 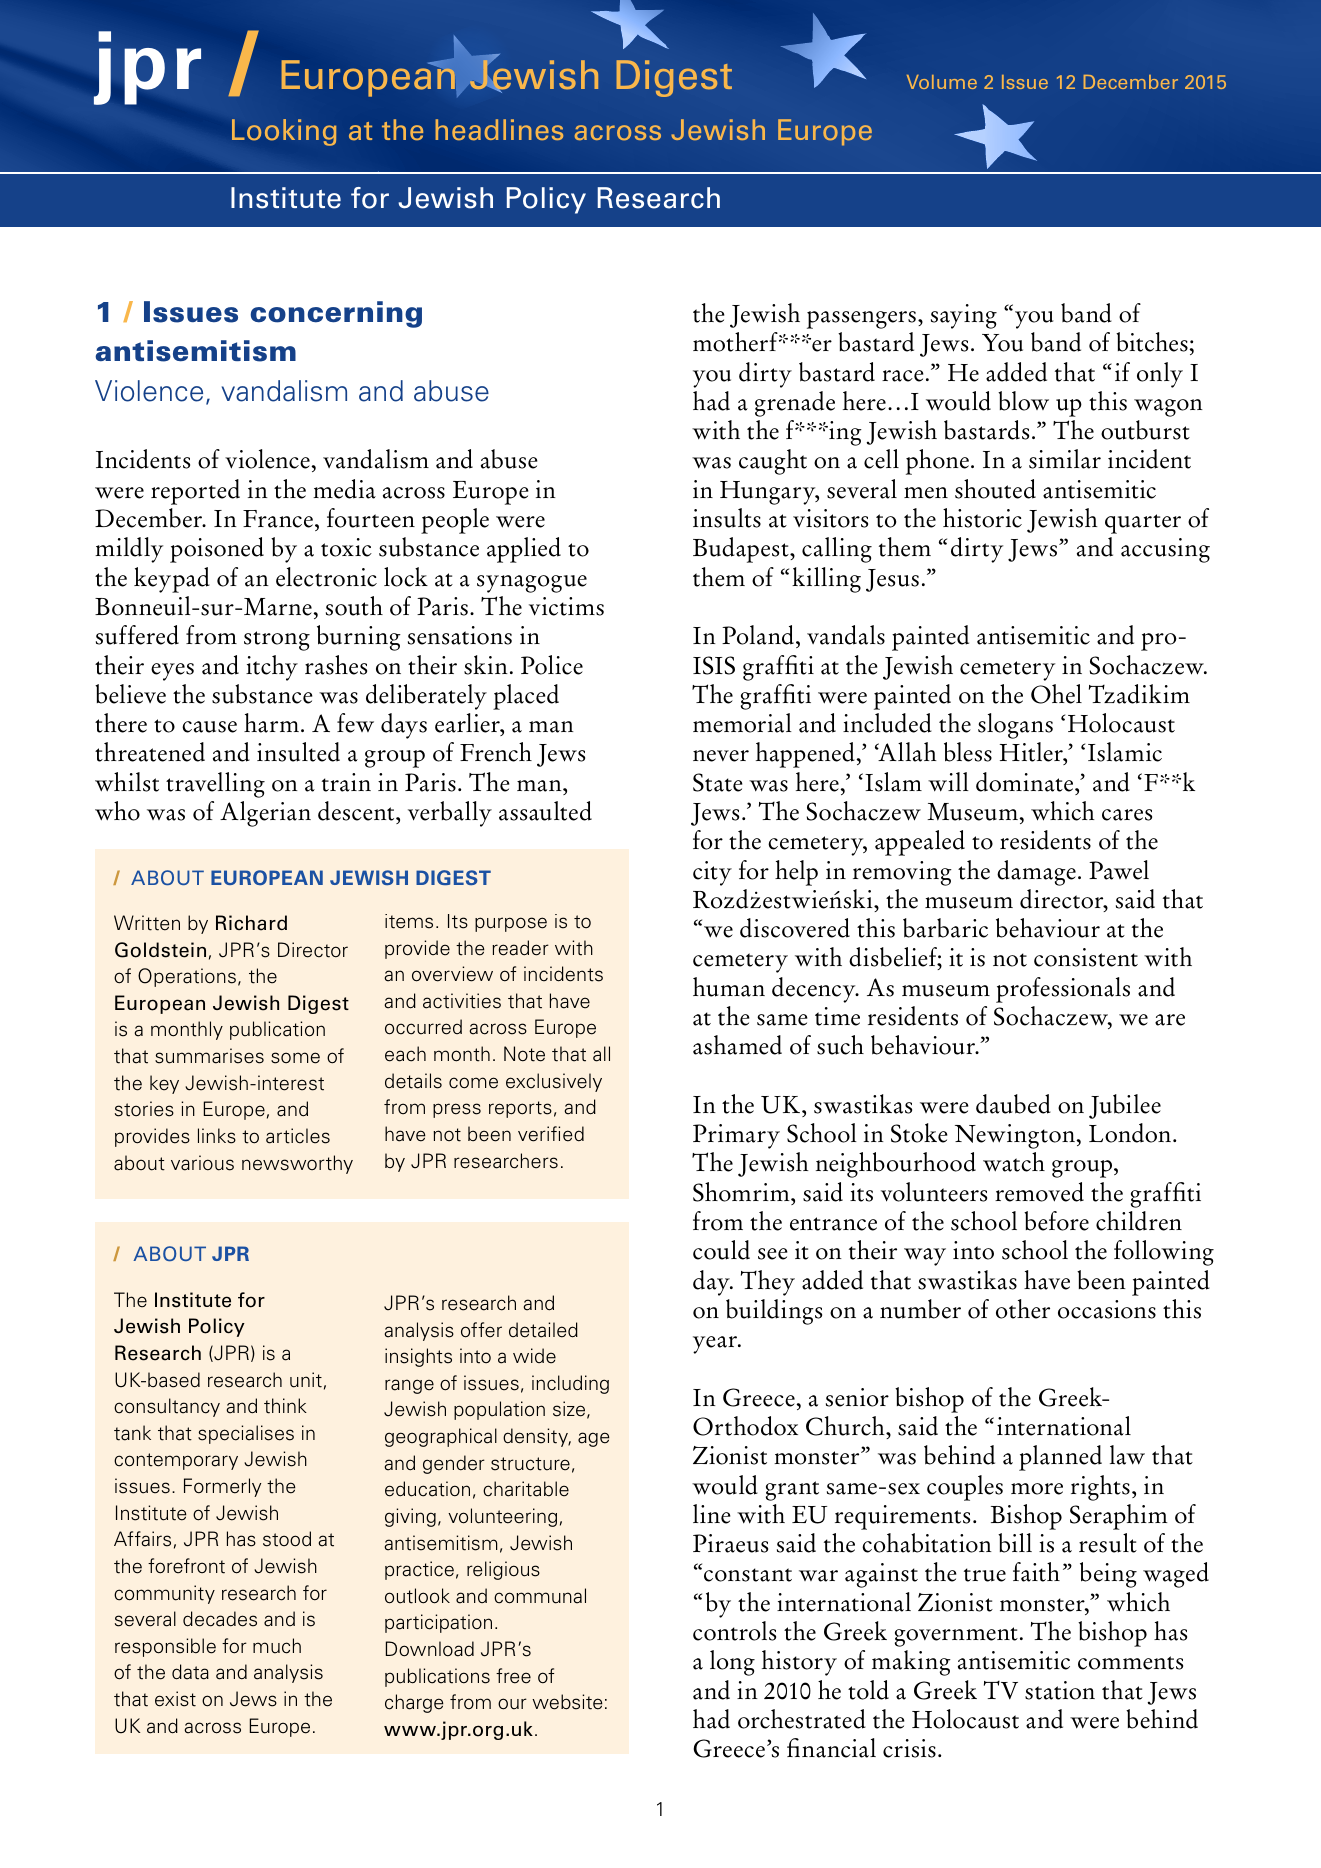 I want to click on Looking, so click(x=284, y=132).
